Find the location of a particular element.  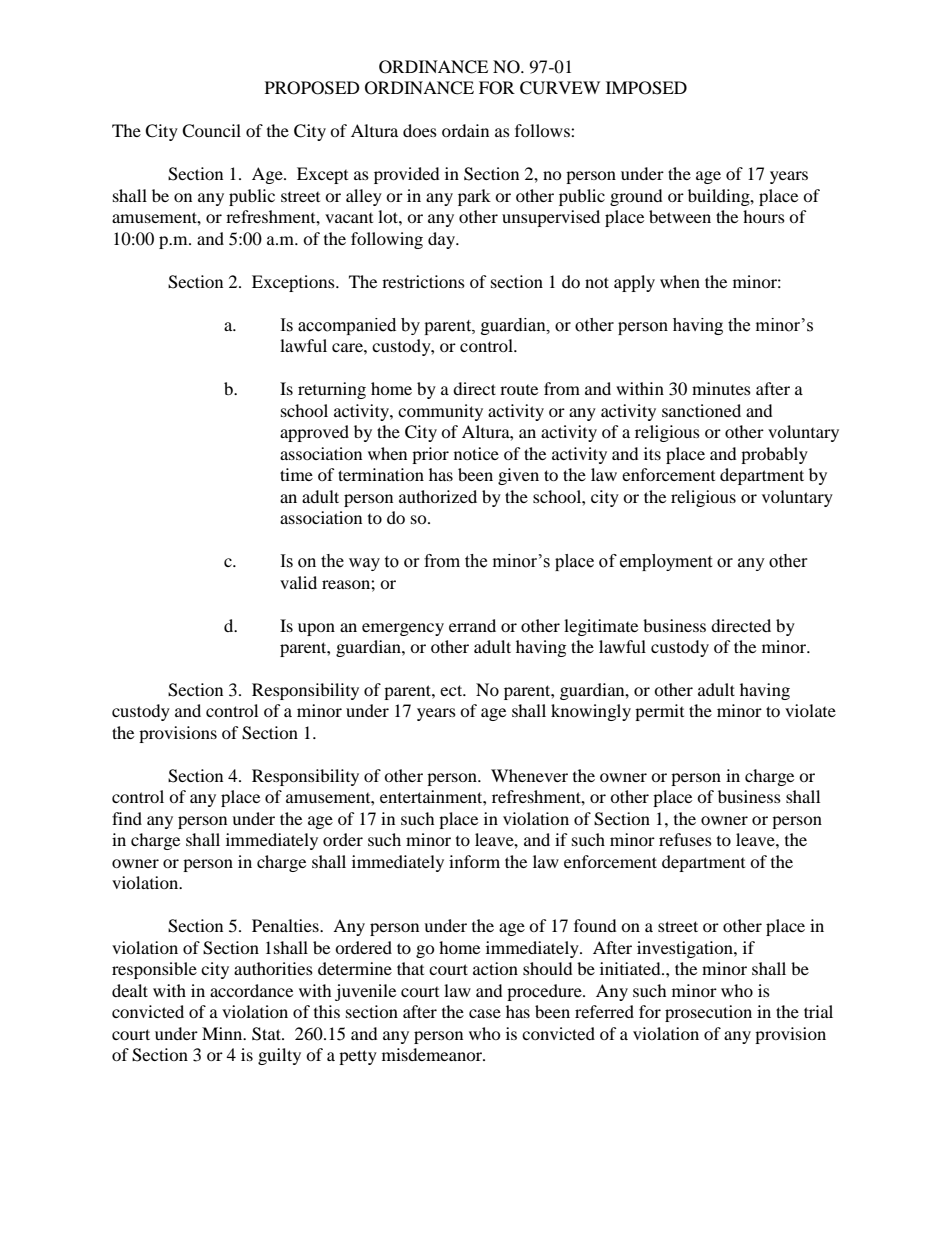

employment is located at coordinates (666, 562).
